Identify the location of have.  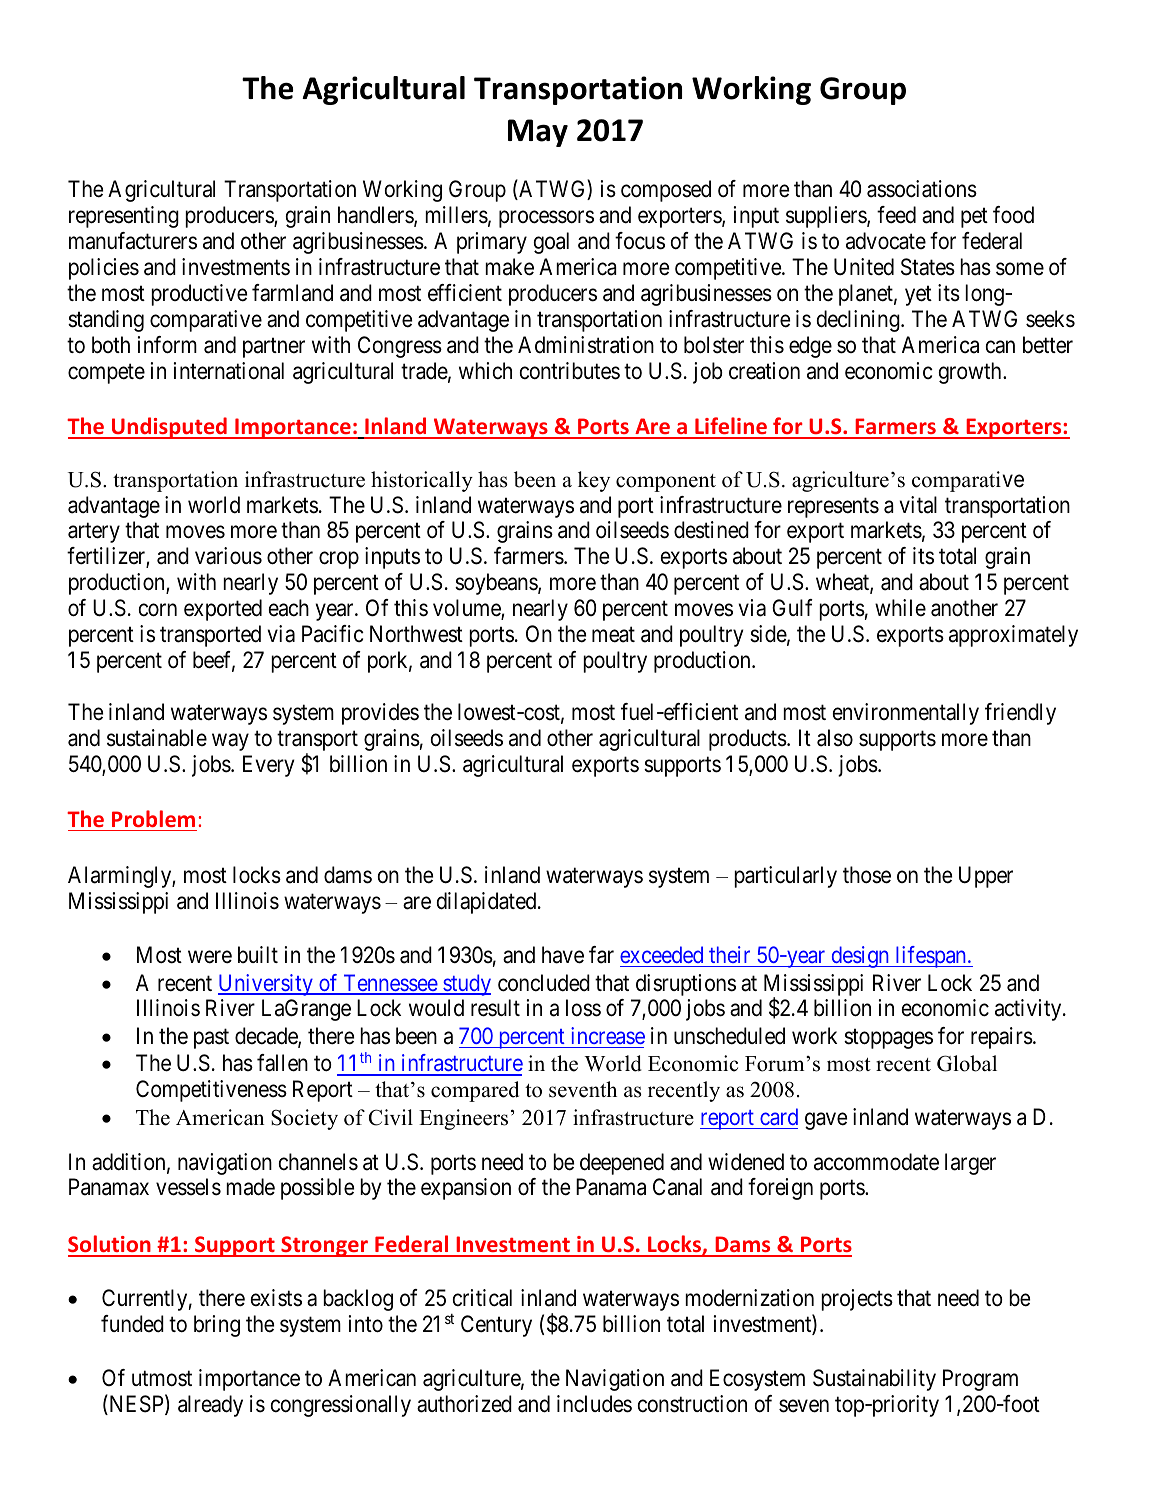
(563, 955).
